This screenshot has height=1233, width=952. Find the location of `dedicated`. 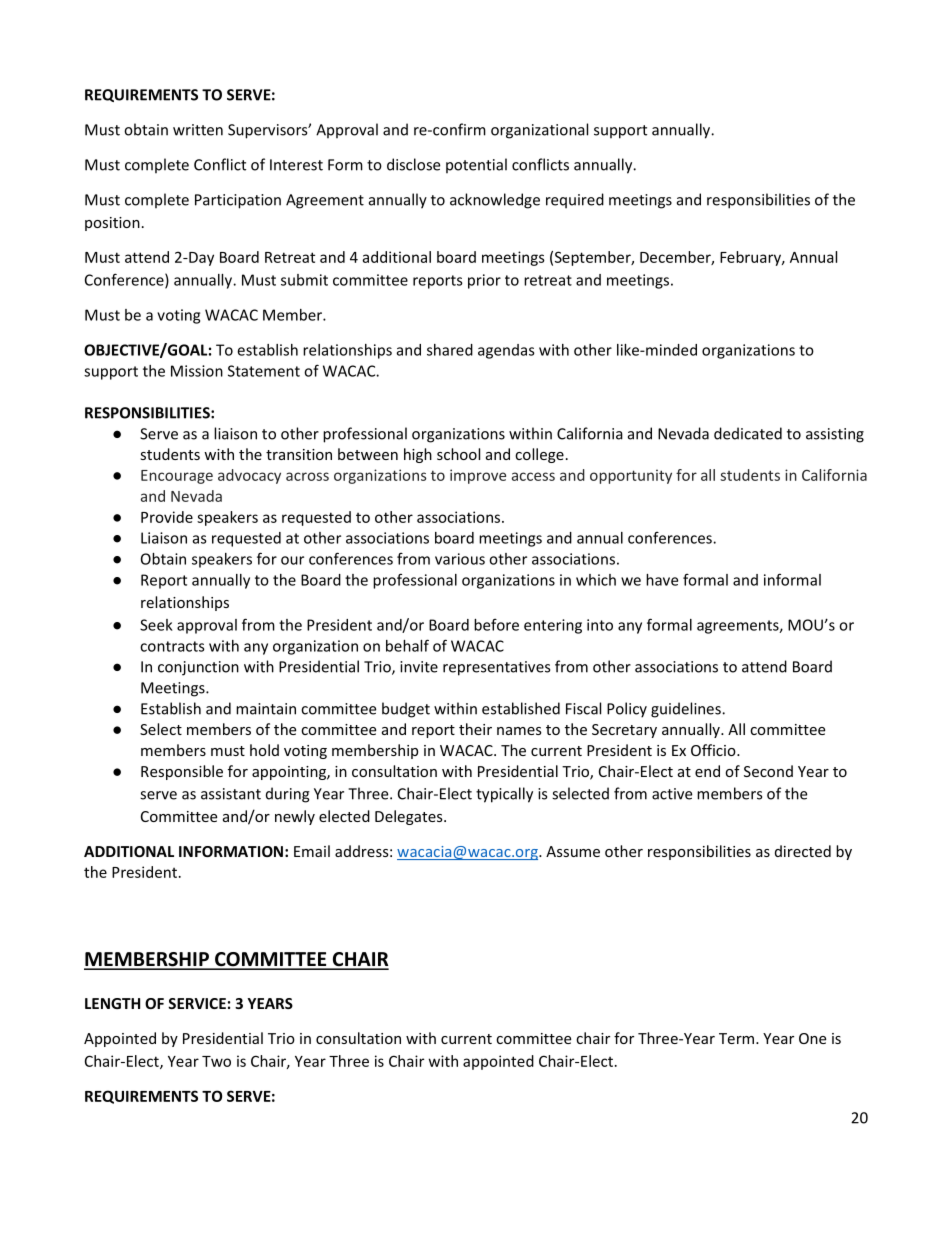

dedicated is located at coordinates (748, 433).
